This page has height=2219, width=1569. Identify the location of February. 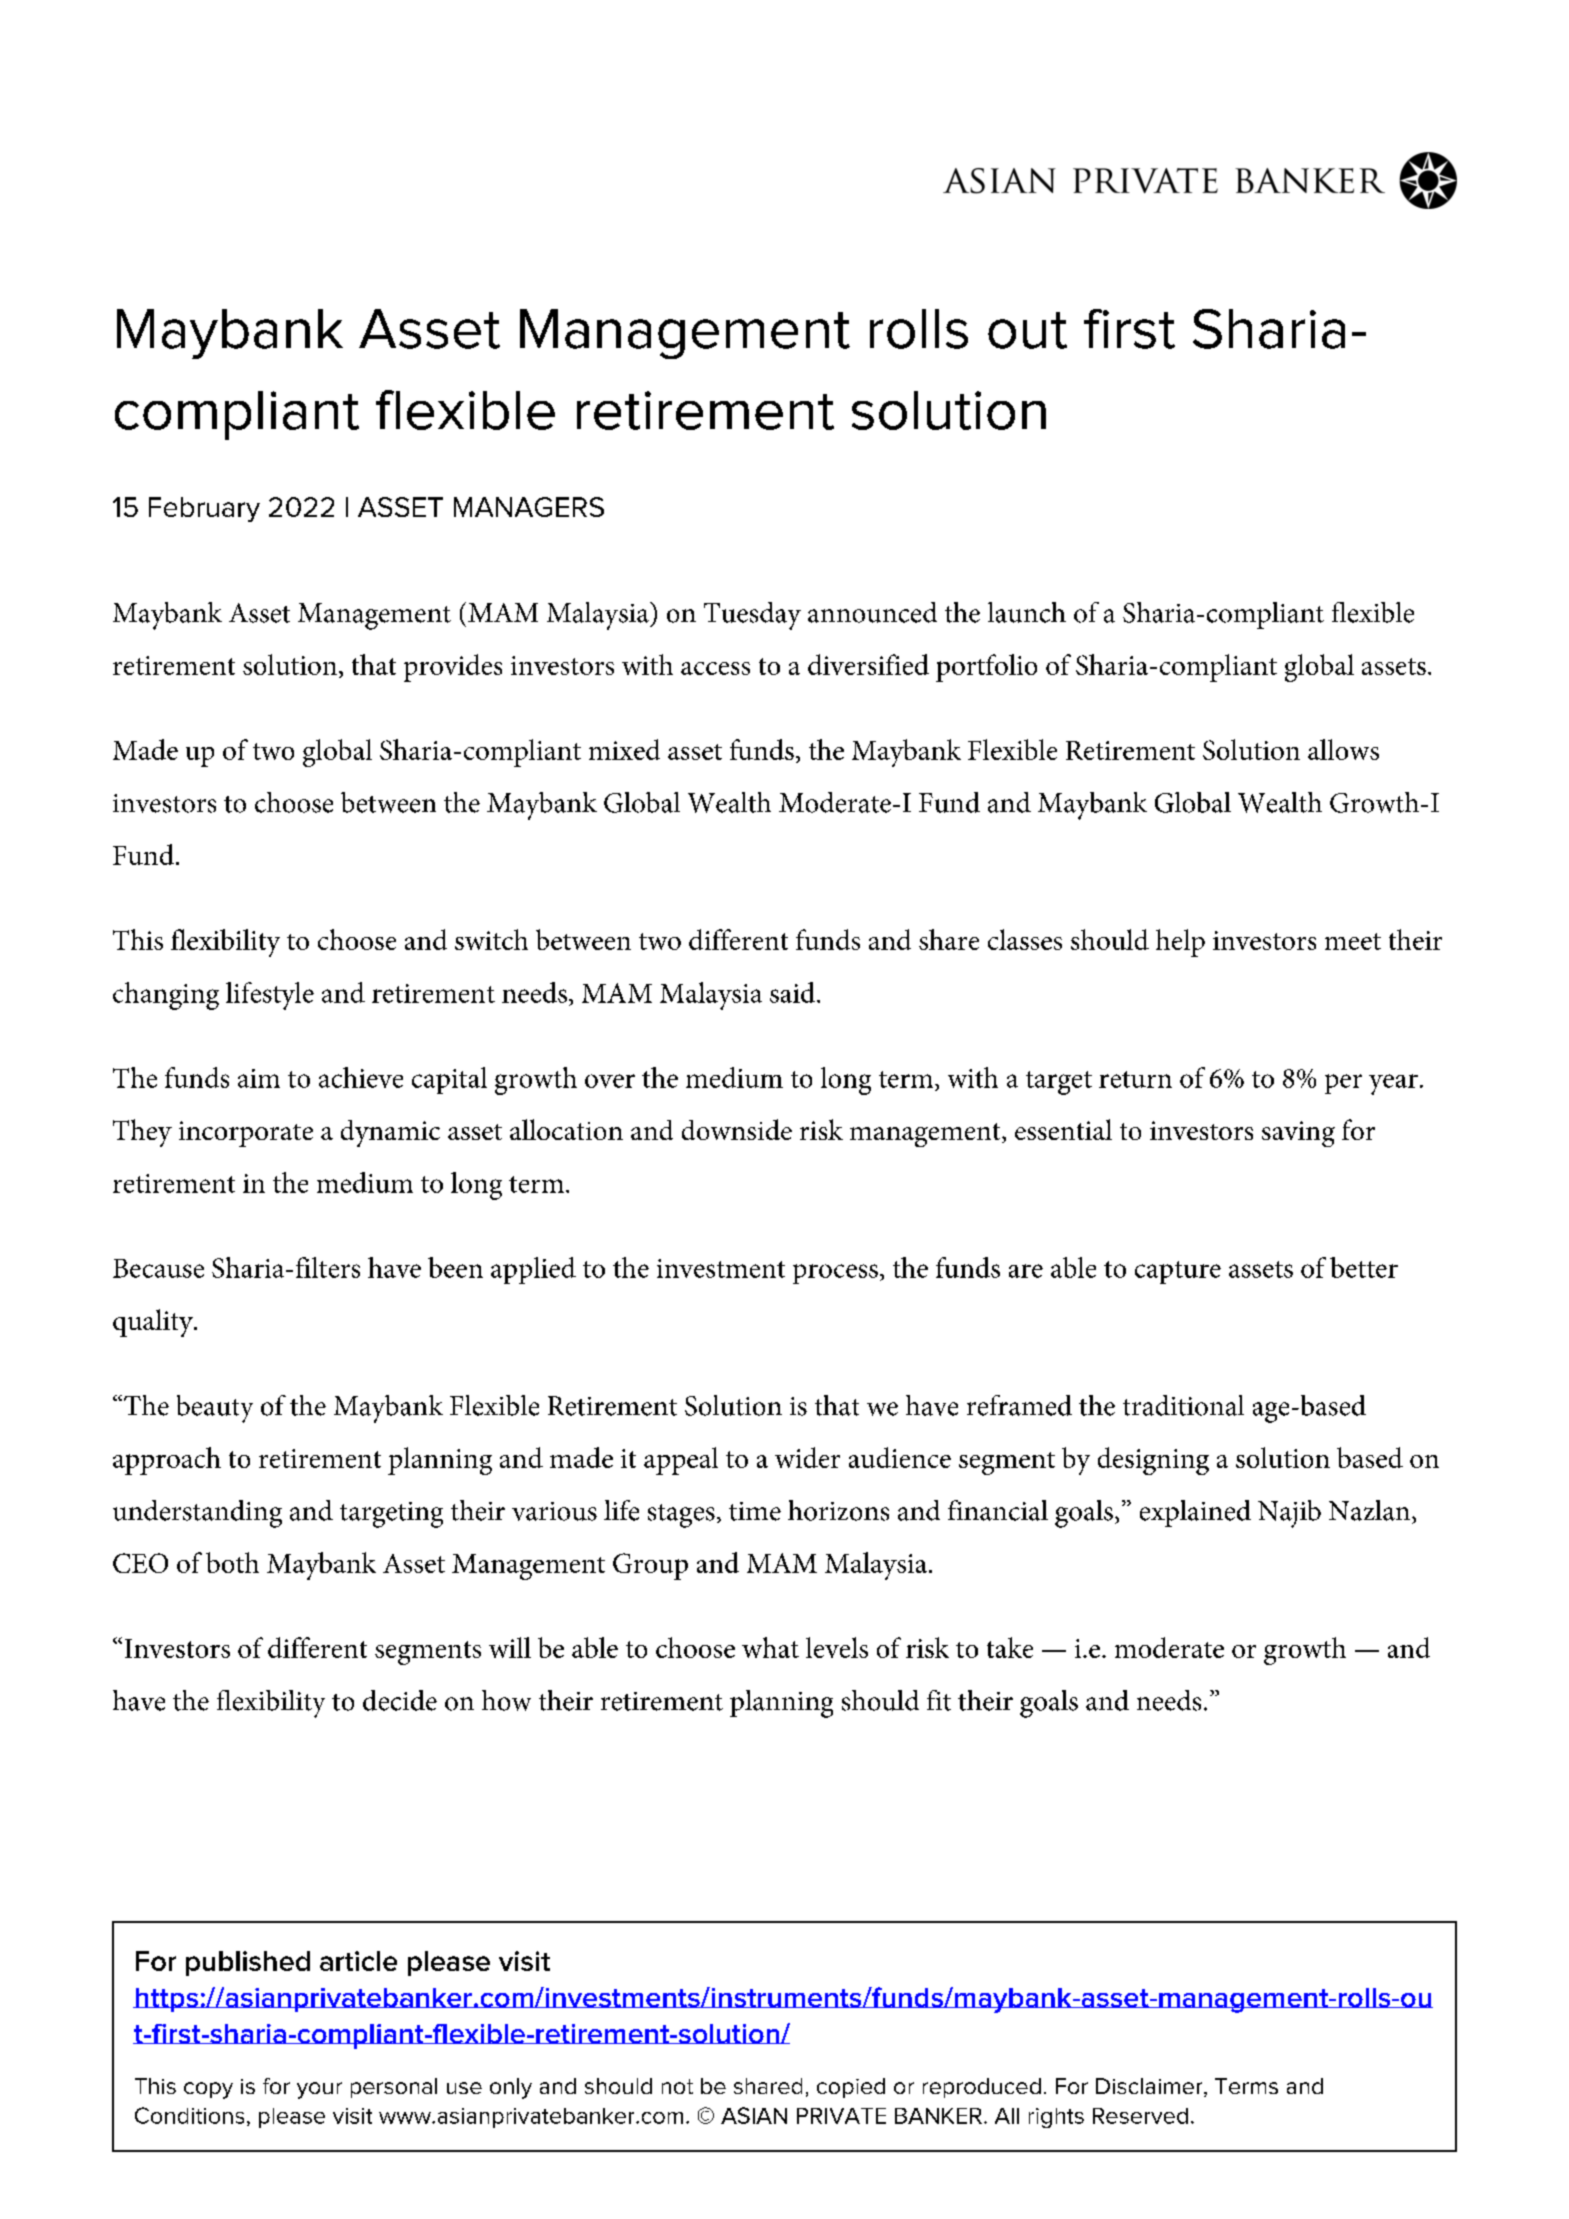
(204, 509).
